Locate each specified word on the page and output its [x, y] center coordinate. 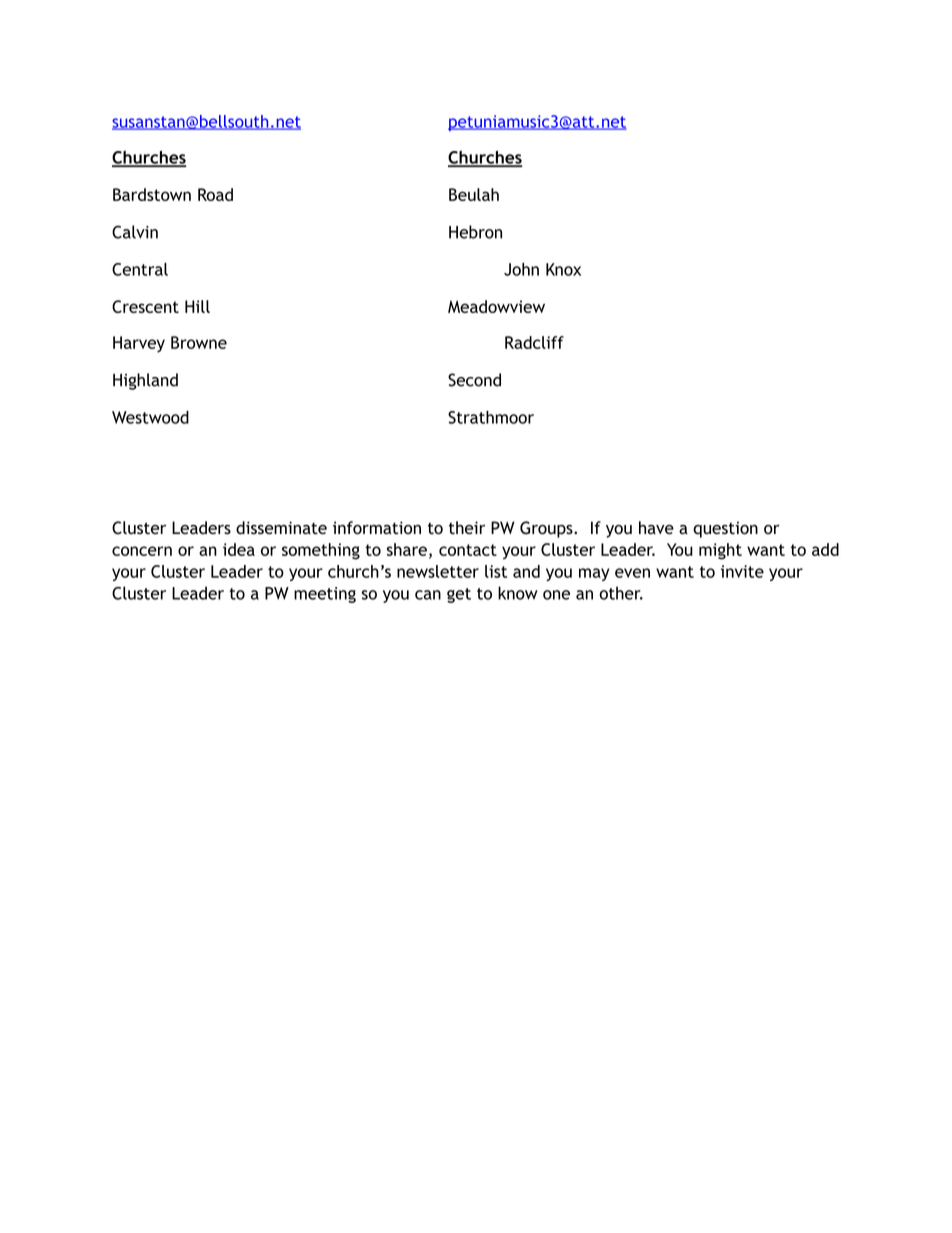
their [467, 527]
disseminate [281, 528]
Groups [547, 529]
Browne [199, 342]
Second [474, 380]
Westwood [150, 417]
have [656, 528]
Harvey [139, 344]
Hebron [475, 232]
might [720, 551]
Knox [563, 269]
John [521, 269]
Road [215, 194]
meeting [325, 595]
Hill [197, 306]
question [725, 529]
